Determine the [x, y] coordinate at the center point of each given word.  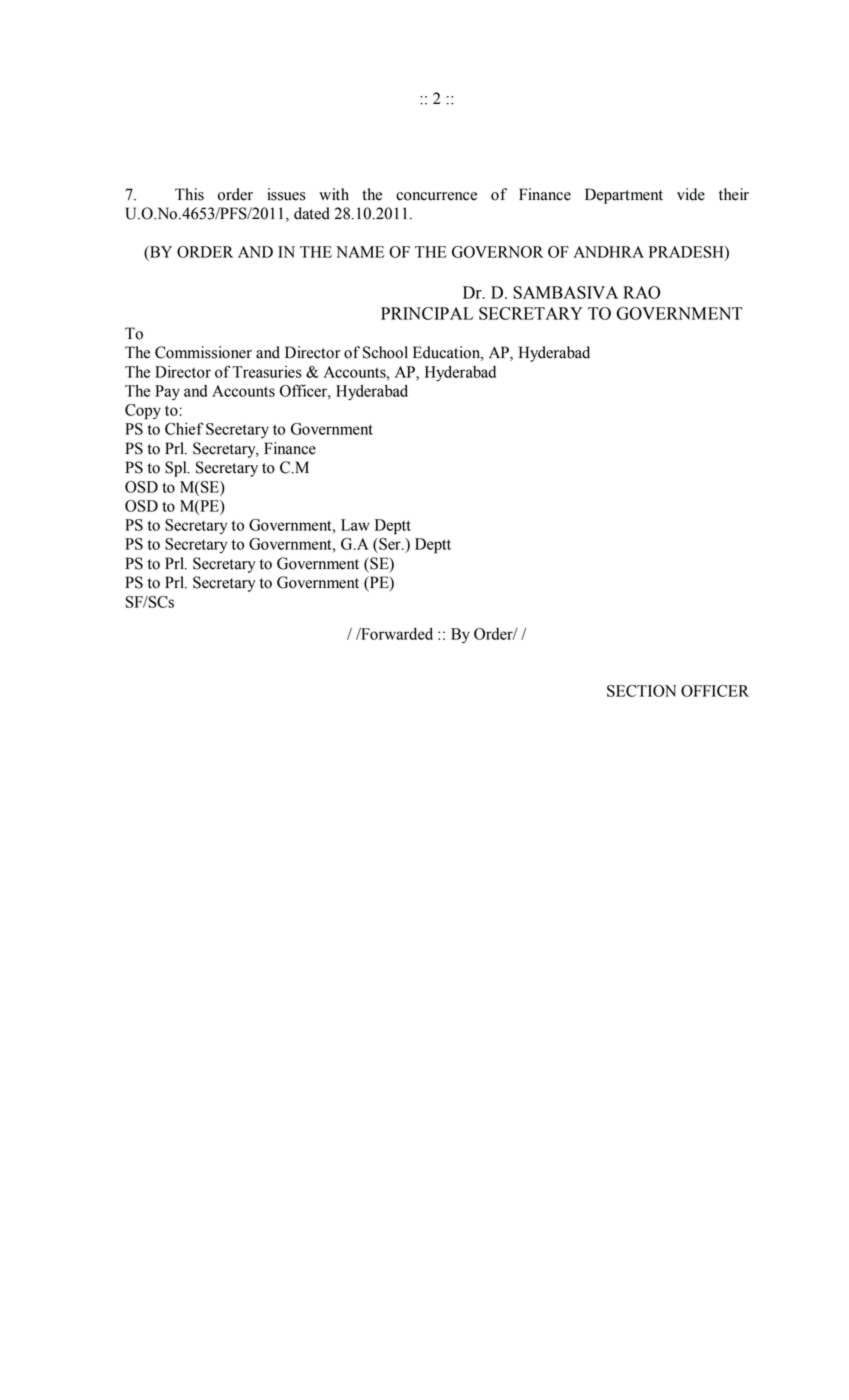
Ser [390, 544]
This [189, 194]
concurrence [436, 196]
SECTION [641, 691]
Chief [184, 428]
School [385, 352]
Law [355, 525]
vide [691, 194]
